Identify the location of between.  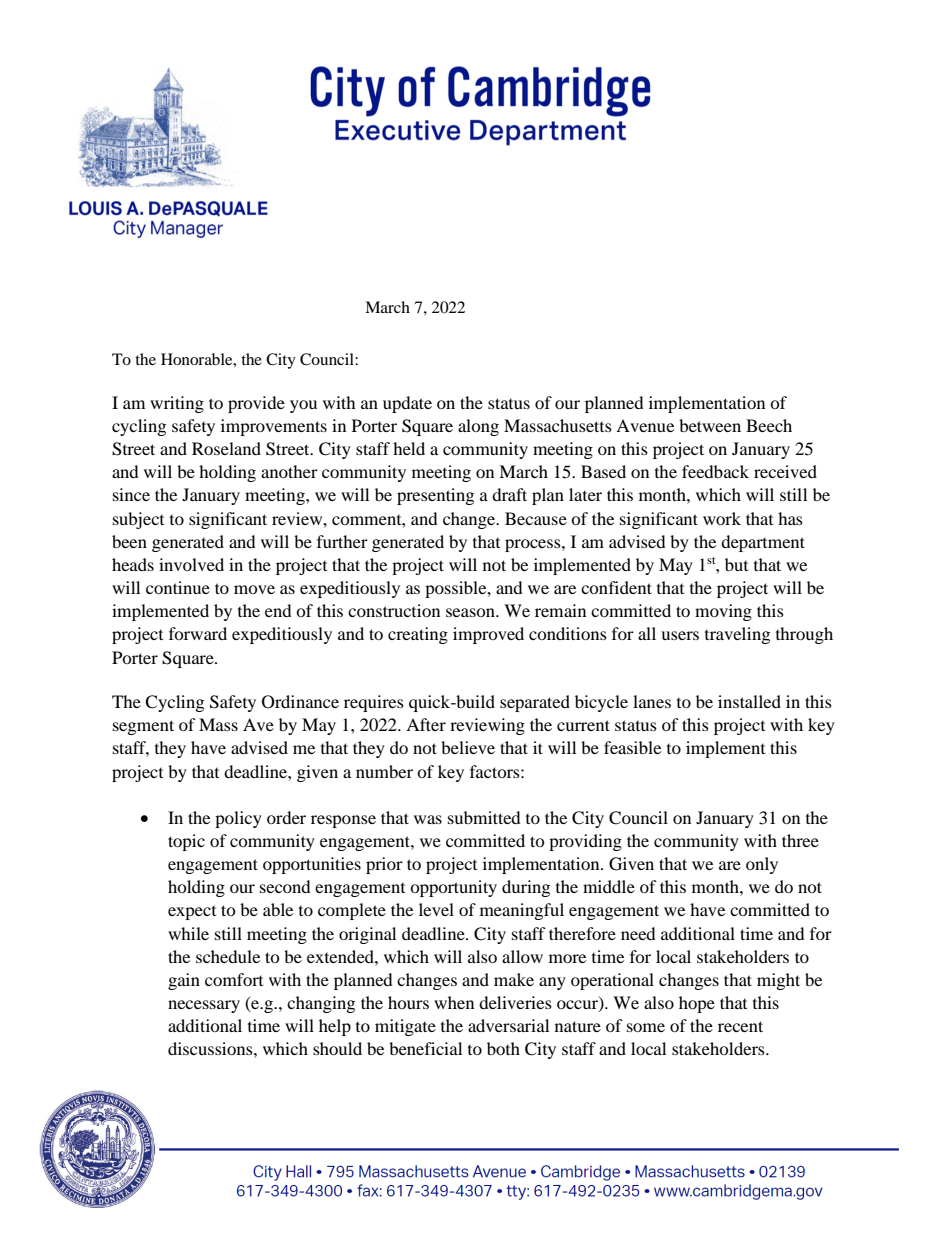
(710, 425).
